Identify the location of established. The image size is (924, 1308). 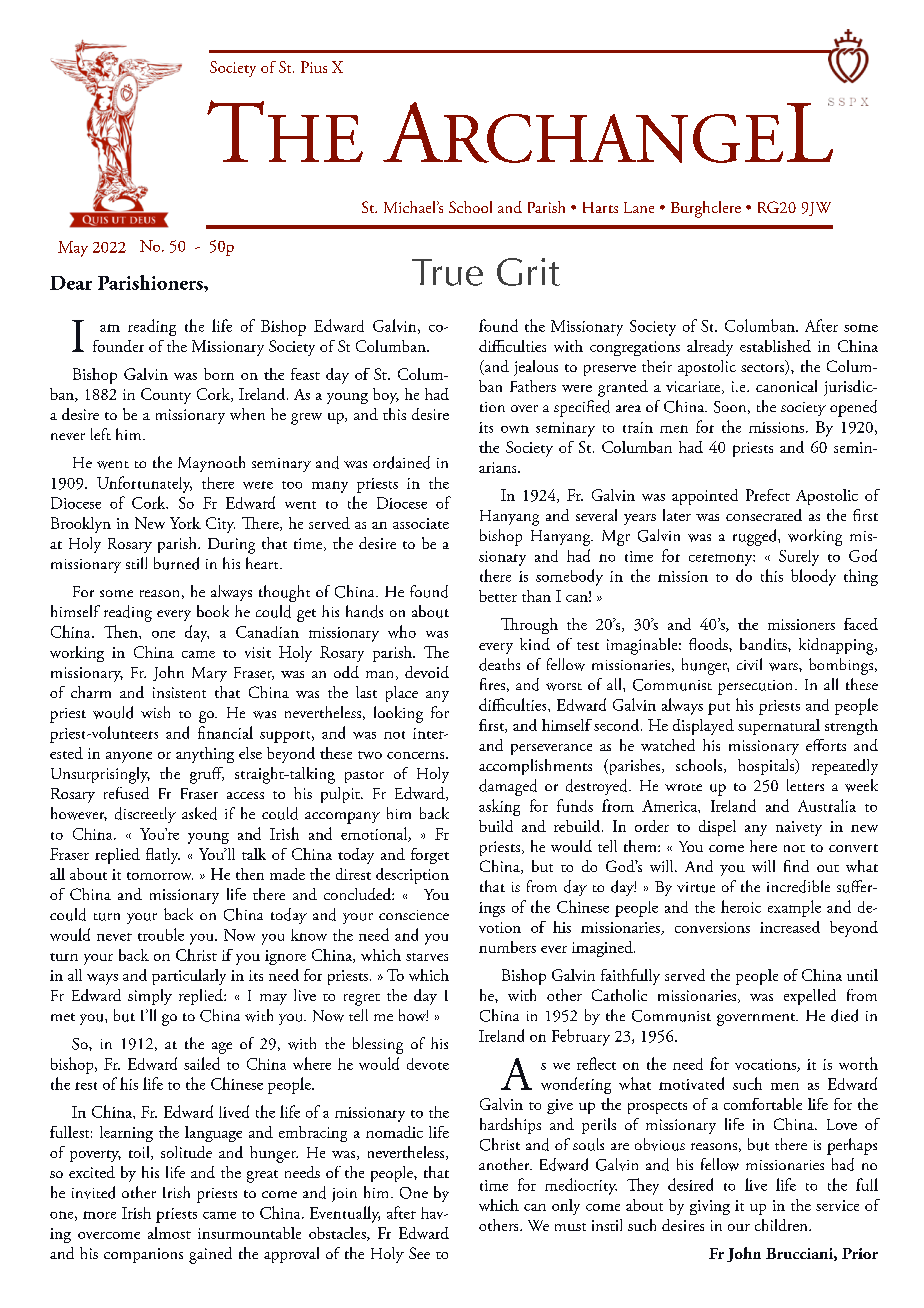
(775, 346).
